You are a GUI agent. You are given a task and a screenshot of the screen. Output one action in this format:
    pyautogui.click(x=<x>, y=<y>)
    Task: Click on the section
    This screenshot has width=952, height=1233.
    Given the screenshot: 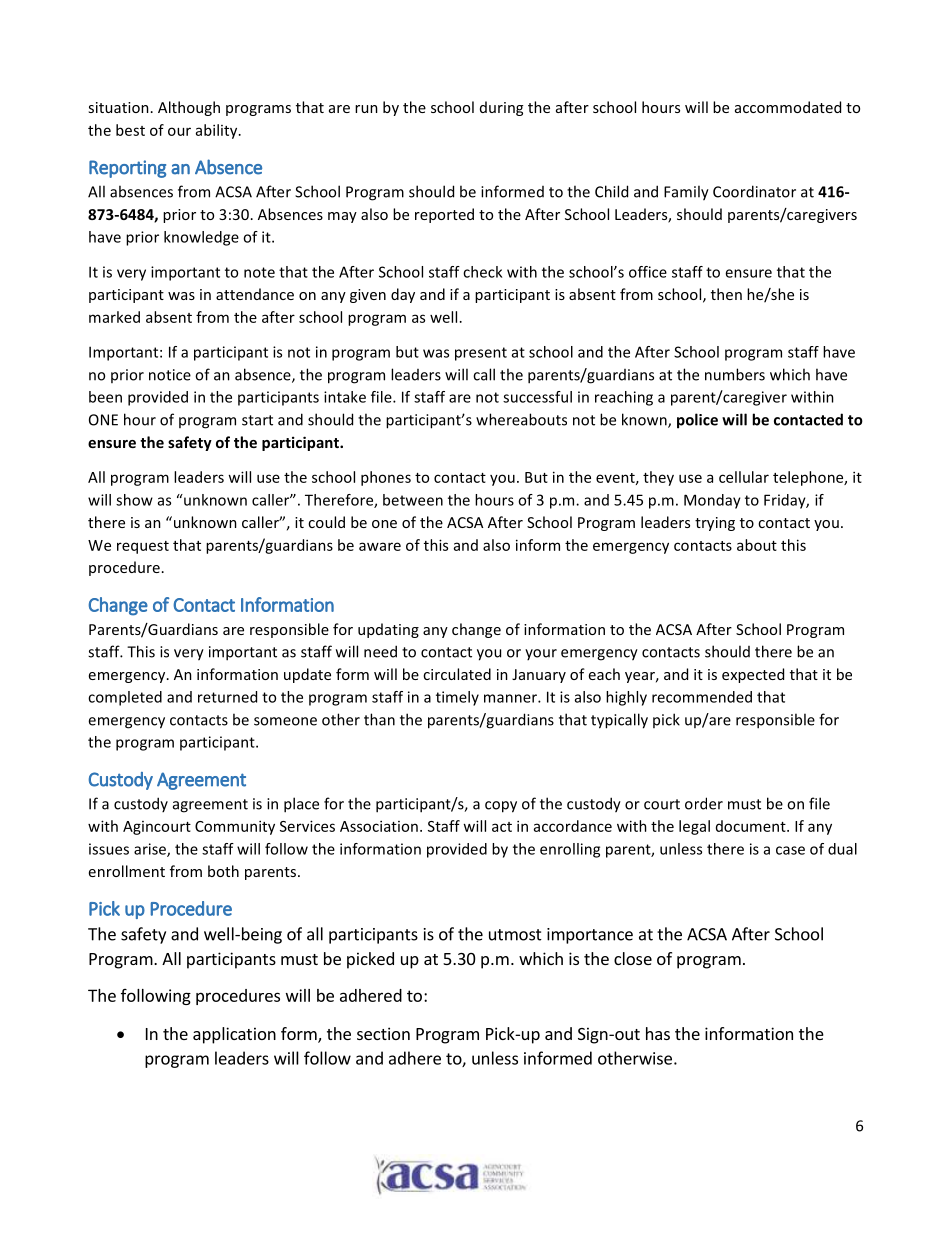 What is the action you would take?
    pyautogui.click(x=383, y=1033)
